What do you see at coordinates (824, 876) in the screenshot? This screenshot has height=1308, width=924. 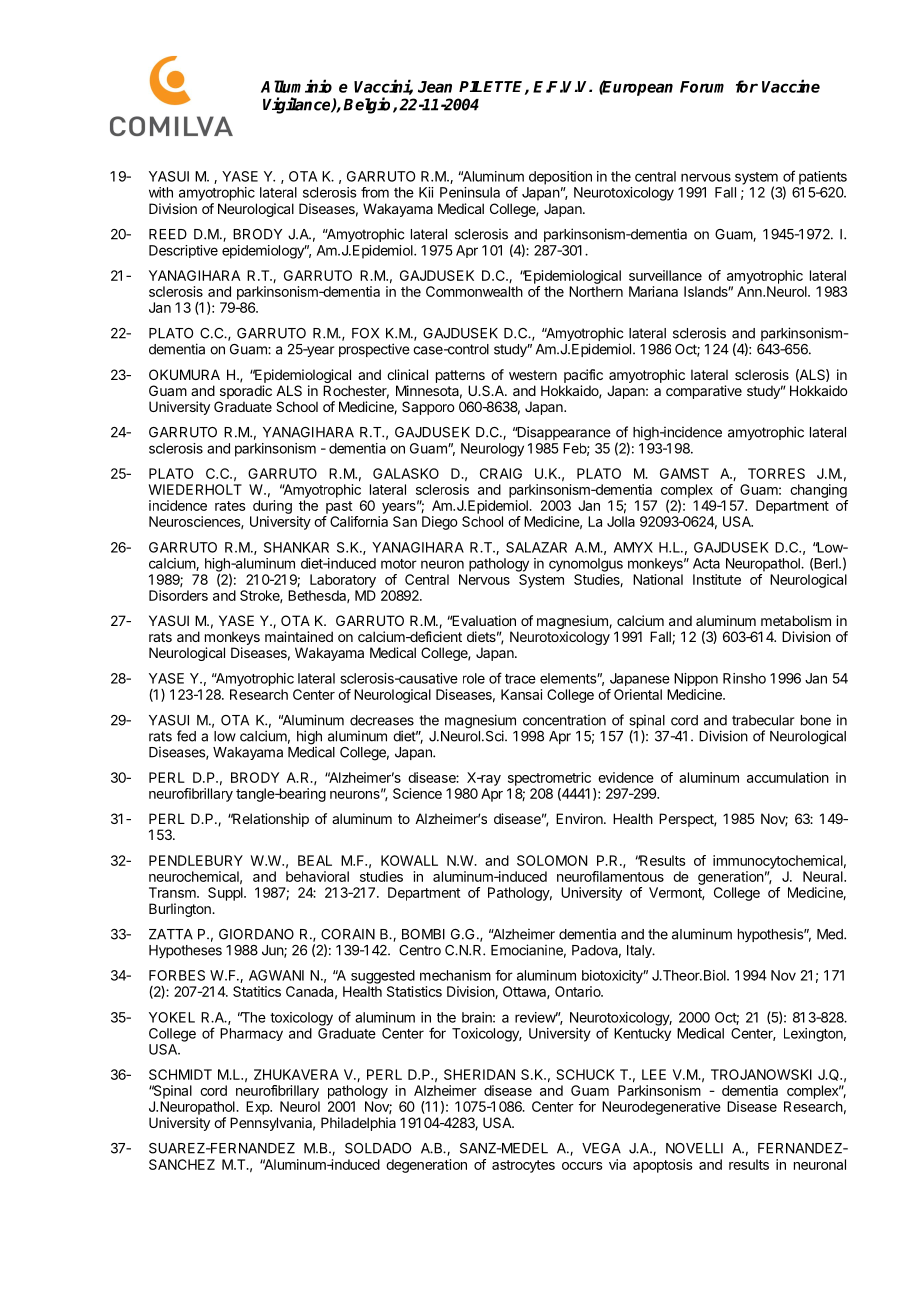 I see `Neural` at bounding box center [824, 876].
